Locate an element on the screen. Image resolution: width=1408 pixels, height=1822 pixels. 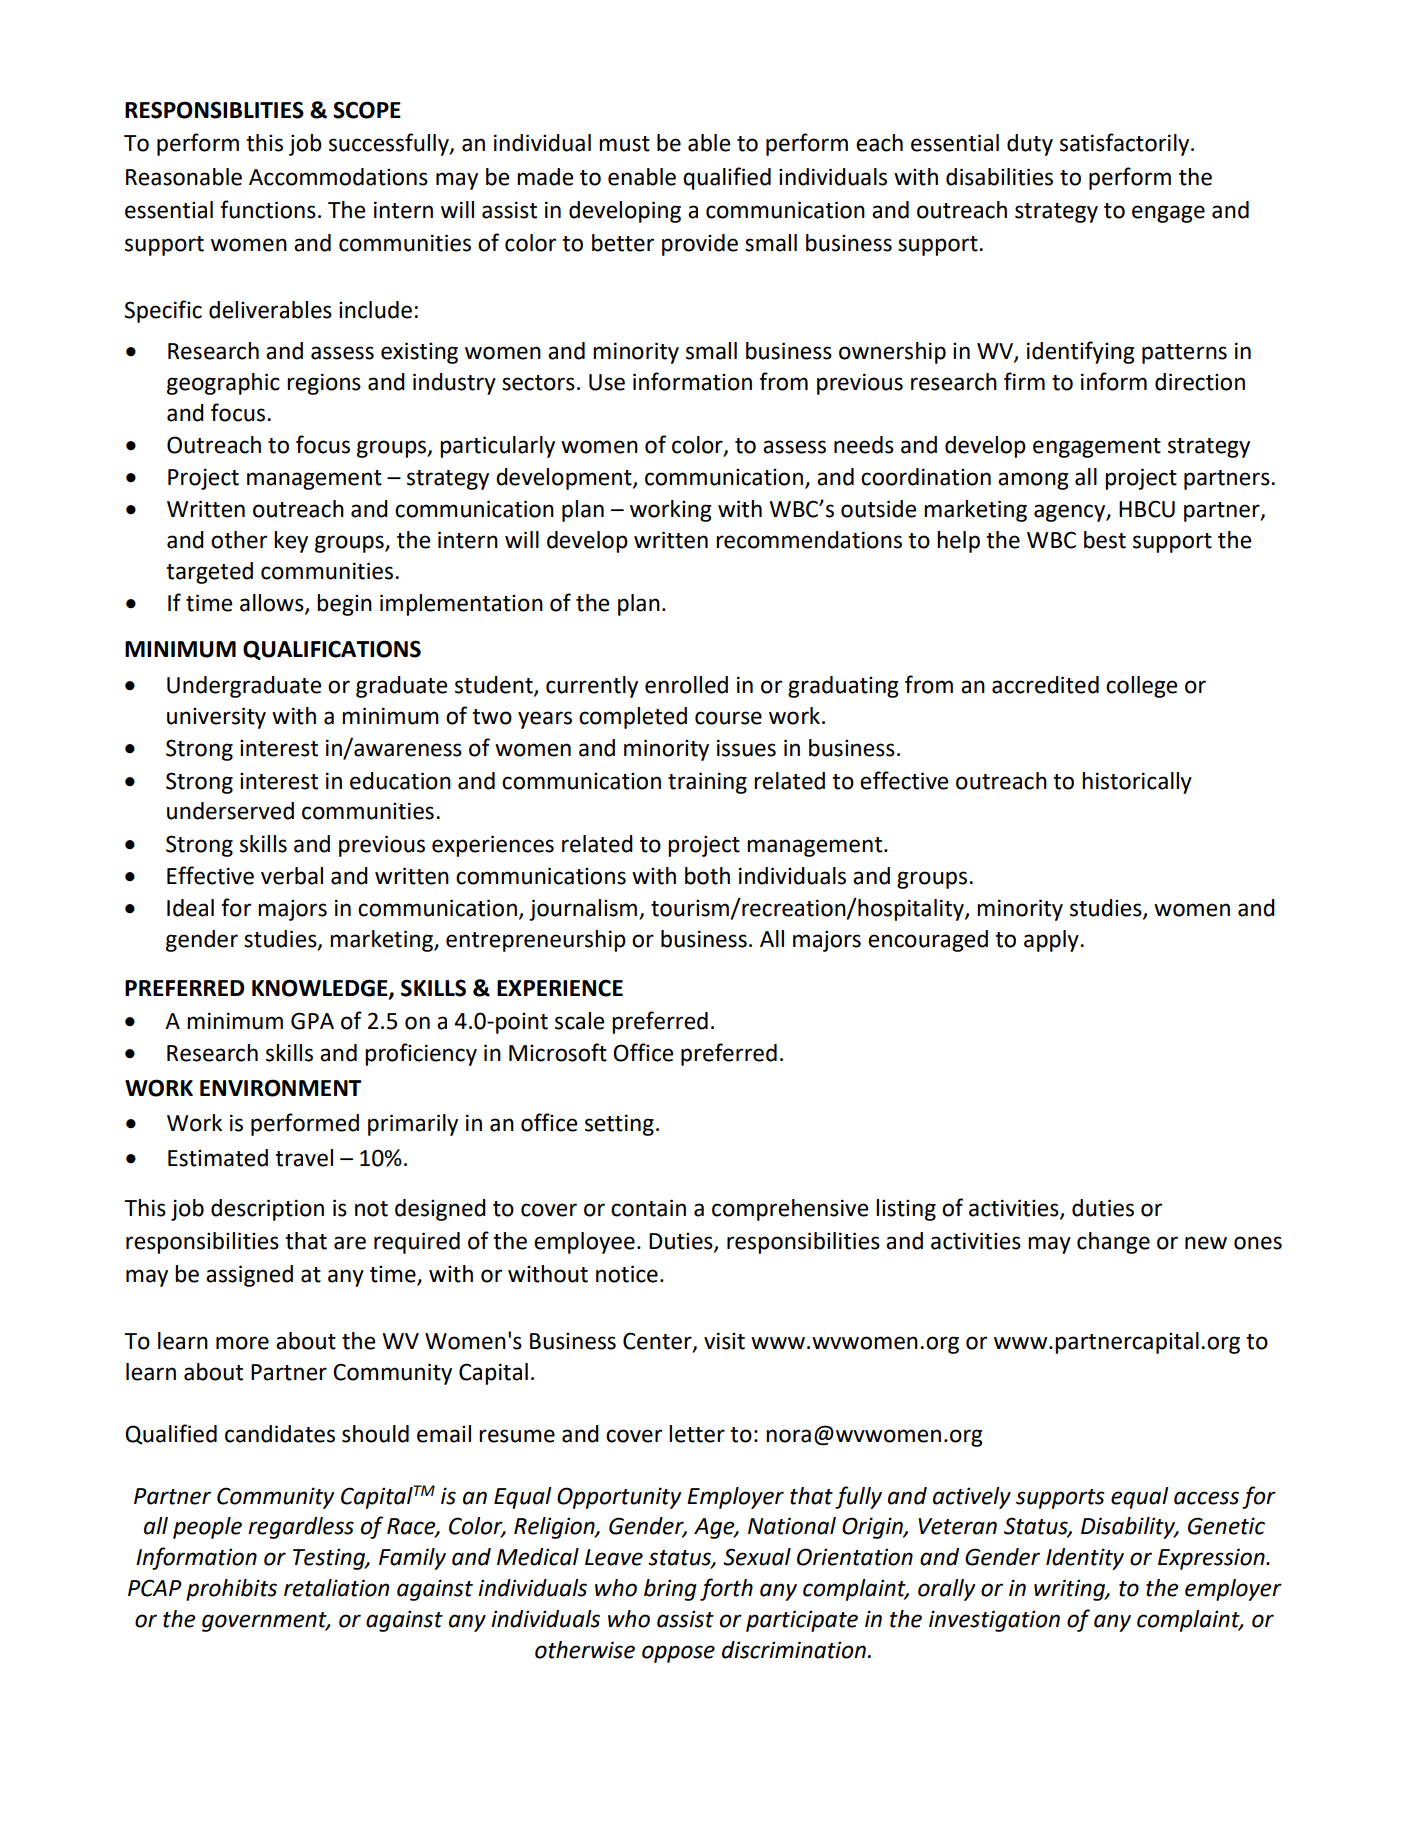
verbal is located at coordinates (292, 876).
